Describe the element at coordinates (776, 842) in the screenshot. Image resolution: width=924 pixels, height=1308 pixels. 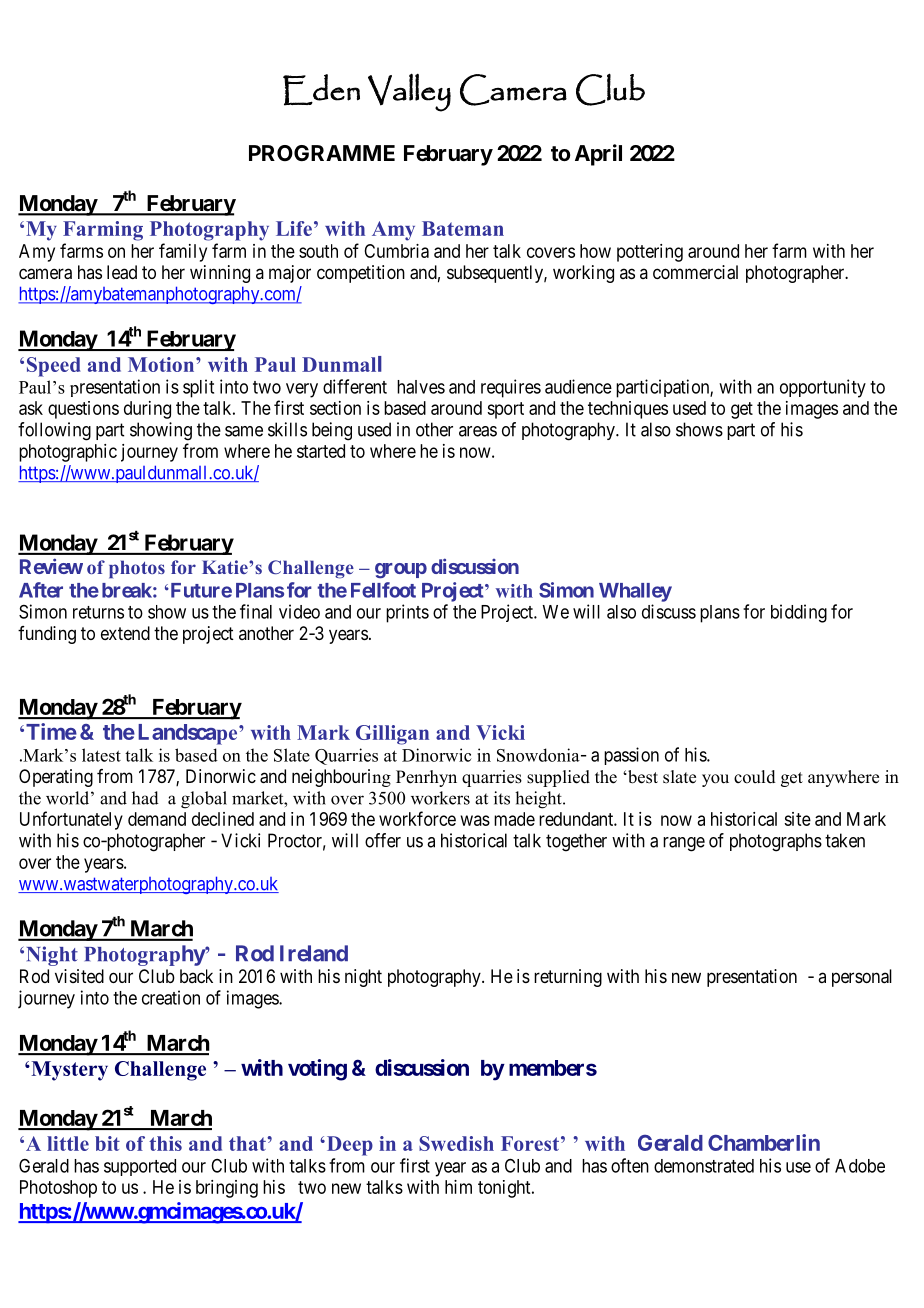
I see `photographs` at that location.
